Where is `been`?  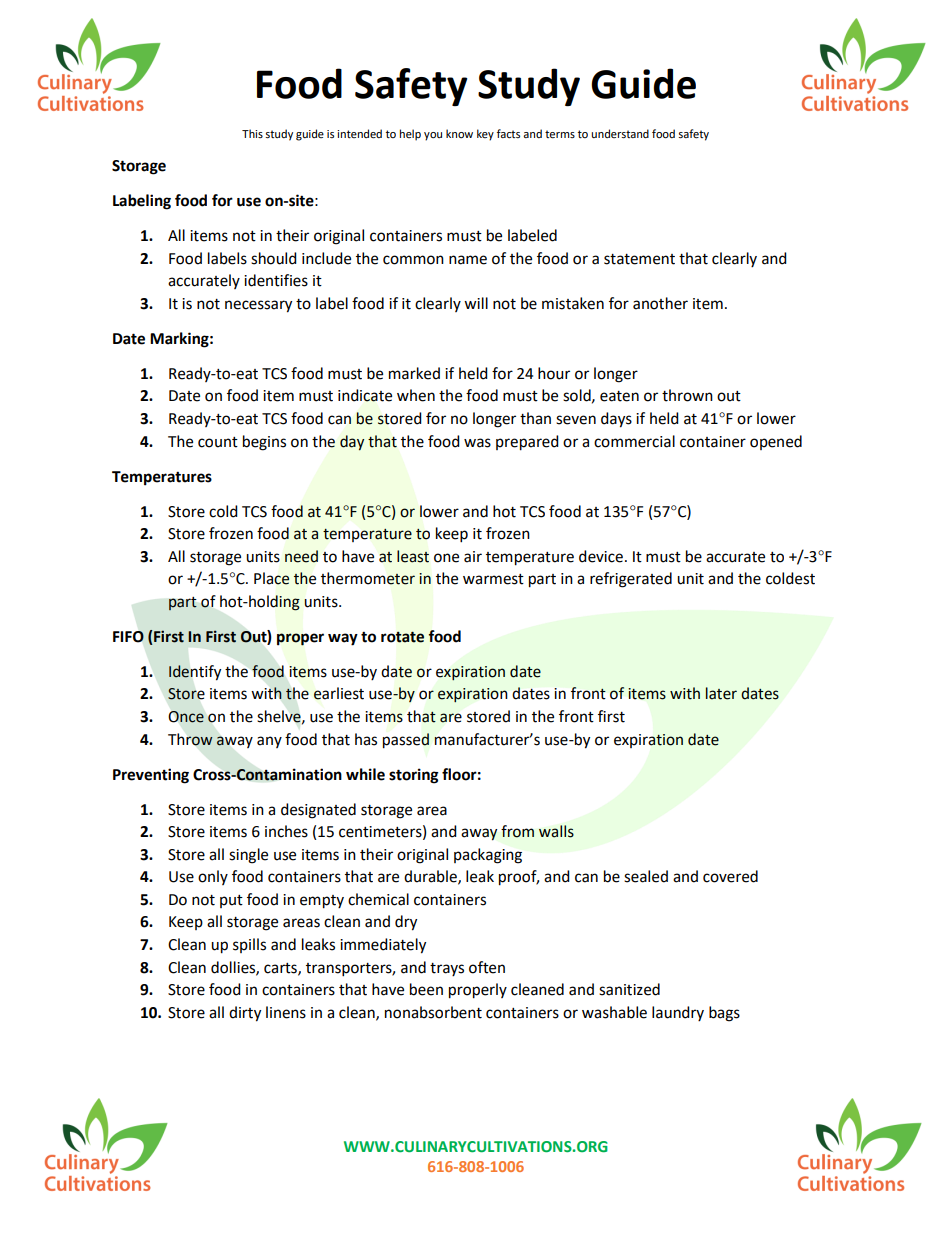 been is located at coordinates (426, 989).
